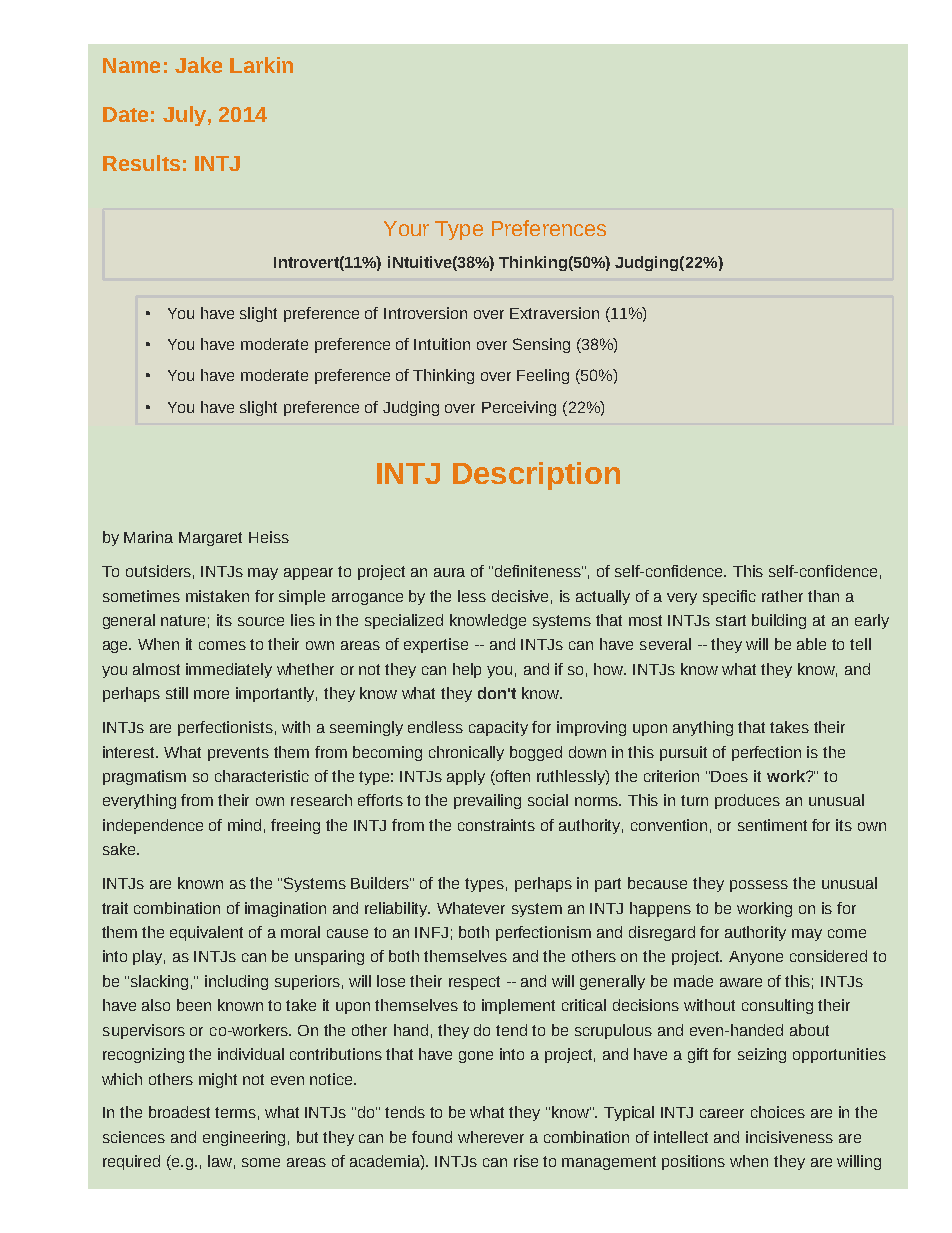 Image resolution: width=952 pixels, height=1233 pixels. Describe the element at coordinates (759, 886) in the page. I see `possess` at that location.
